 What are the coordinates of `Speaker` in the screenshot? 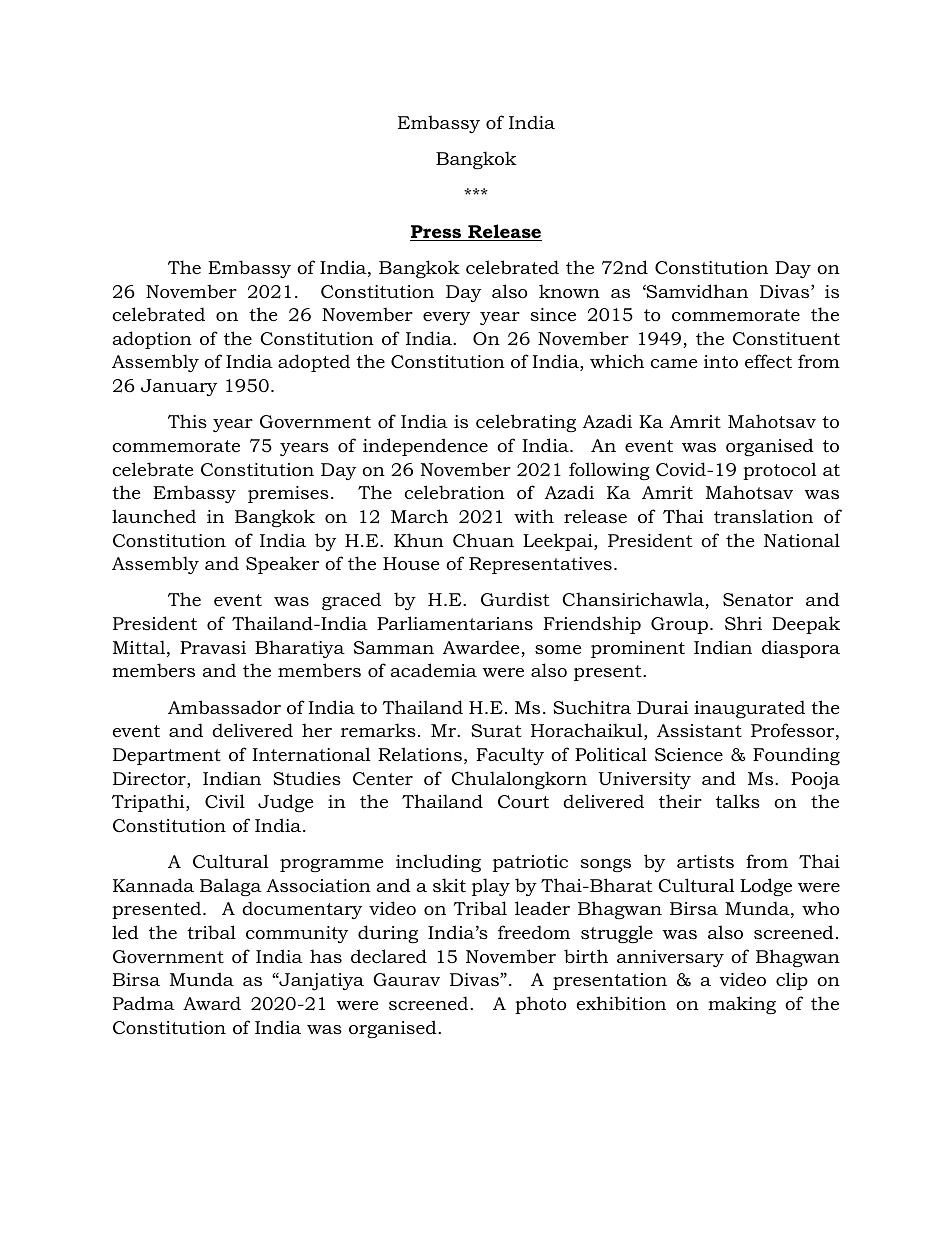 It's located at (282, 565).
